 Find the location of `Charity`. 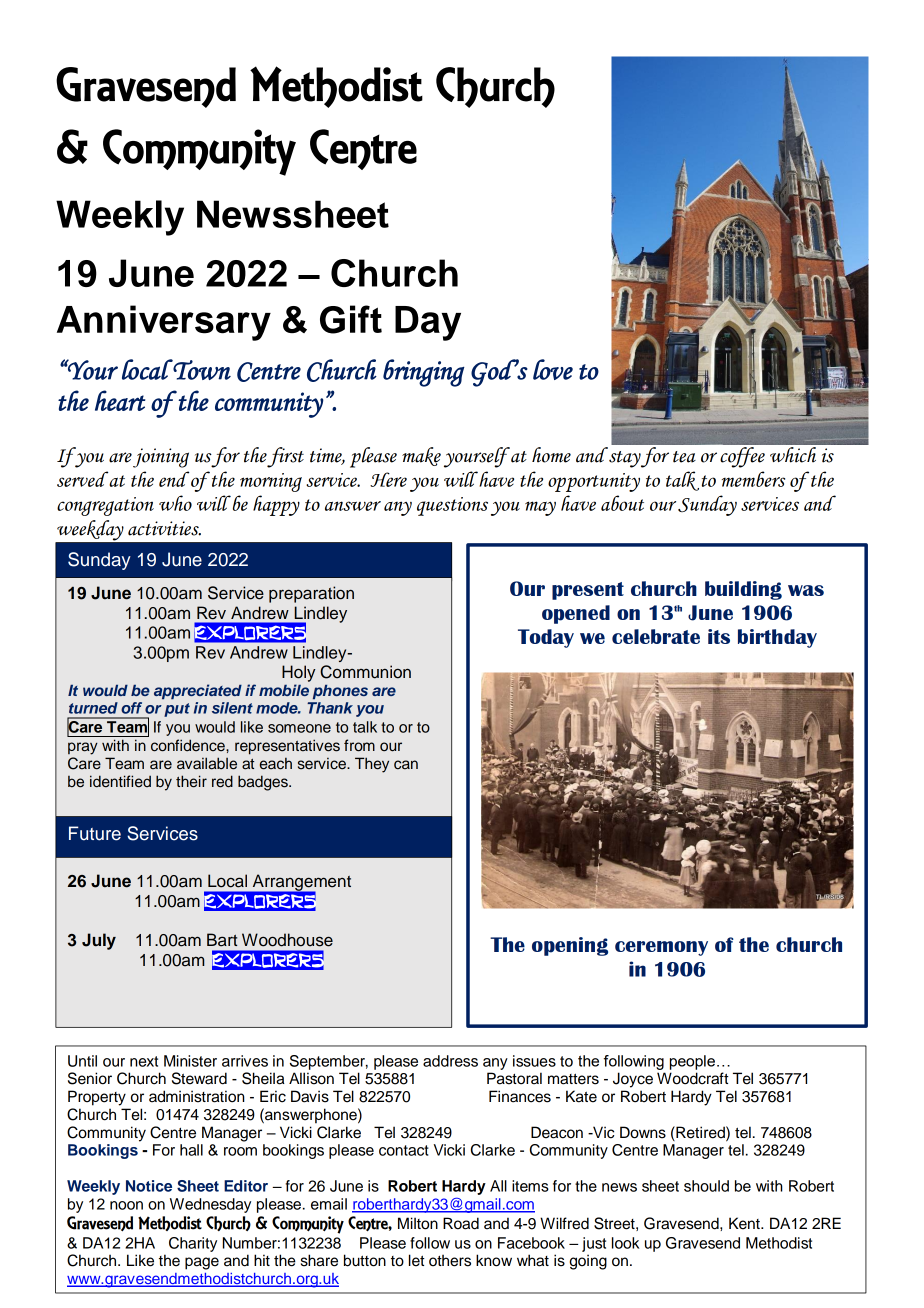

Charity is located at coordinates (193, 1244).
